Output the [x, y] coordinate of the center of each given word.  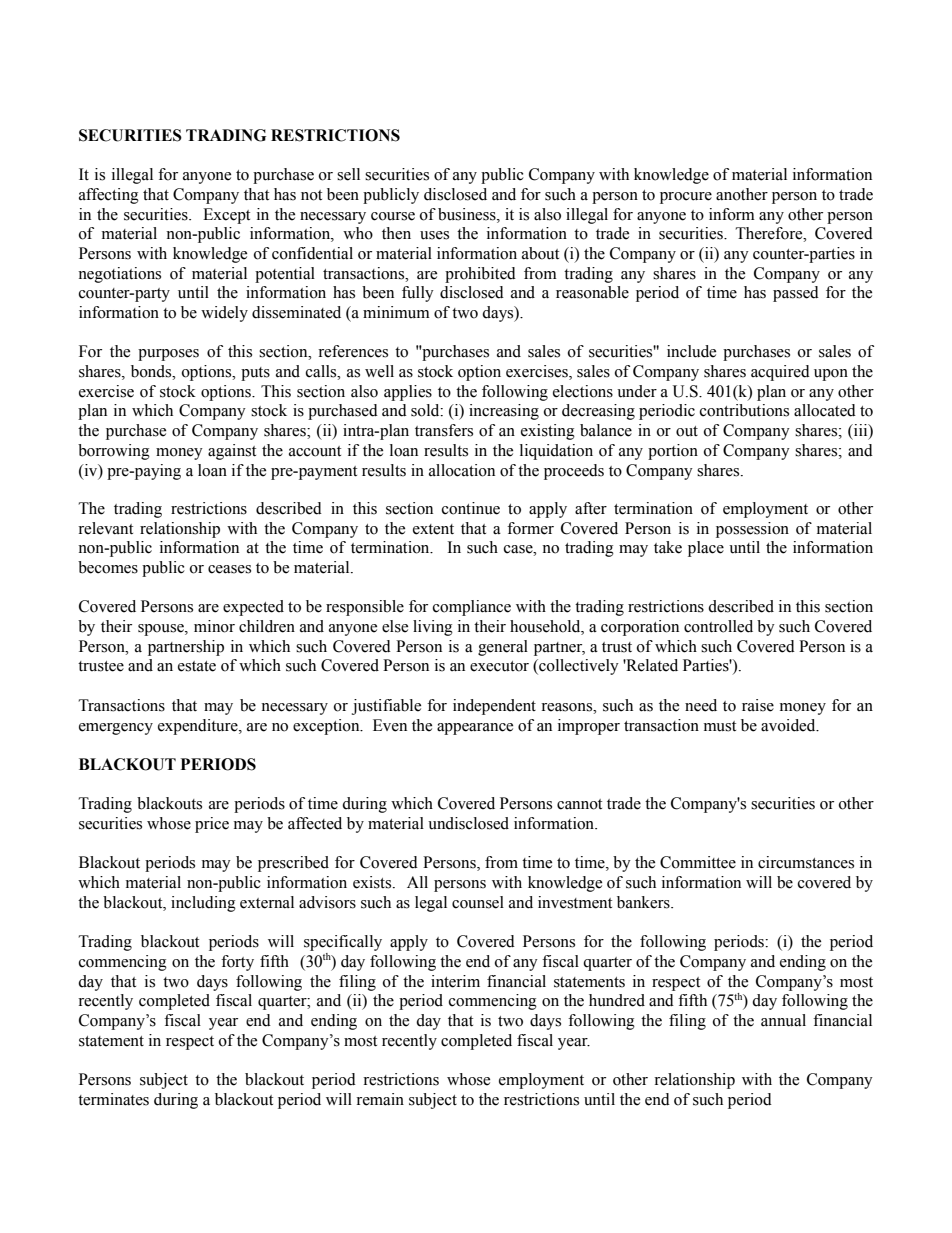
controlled [718, 626]
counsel [478, 902]
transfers [444, 430]
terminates [113, 1099]
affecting [109, 196]
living [433, 628]
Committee [698, 862]
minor [214, 626]
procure [686, 198]
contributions [744, 410]
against [232, 452]
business [468, 214]
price [212, 825]
